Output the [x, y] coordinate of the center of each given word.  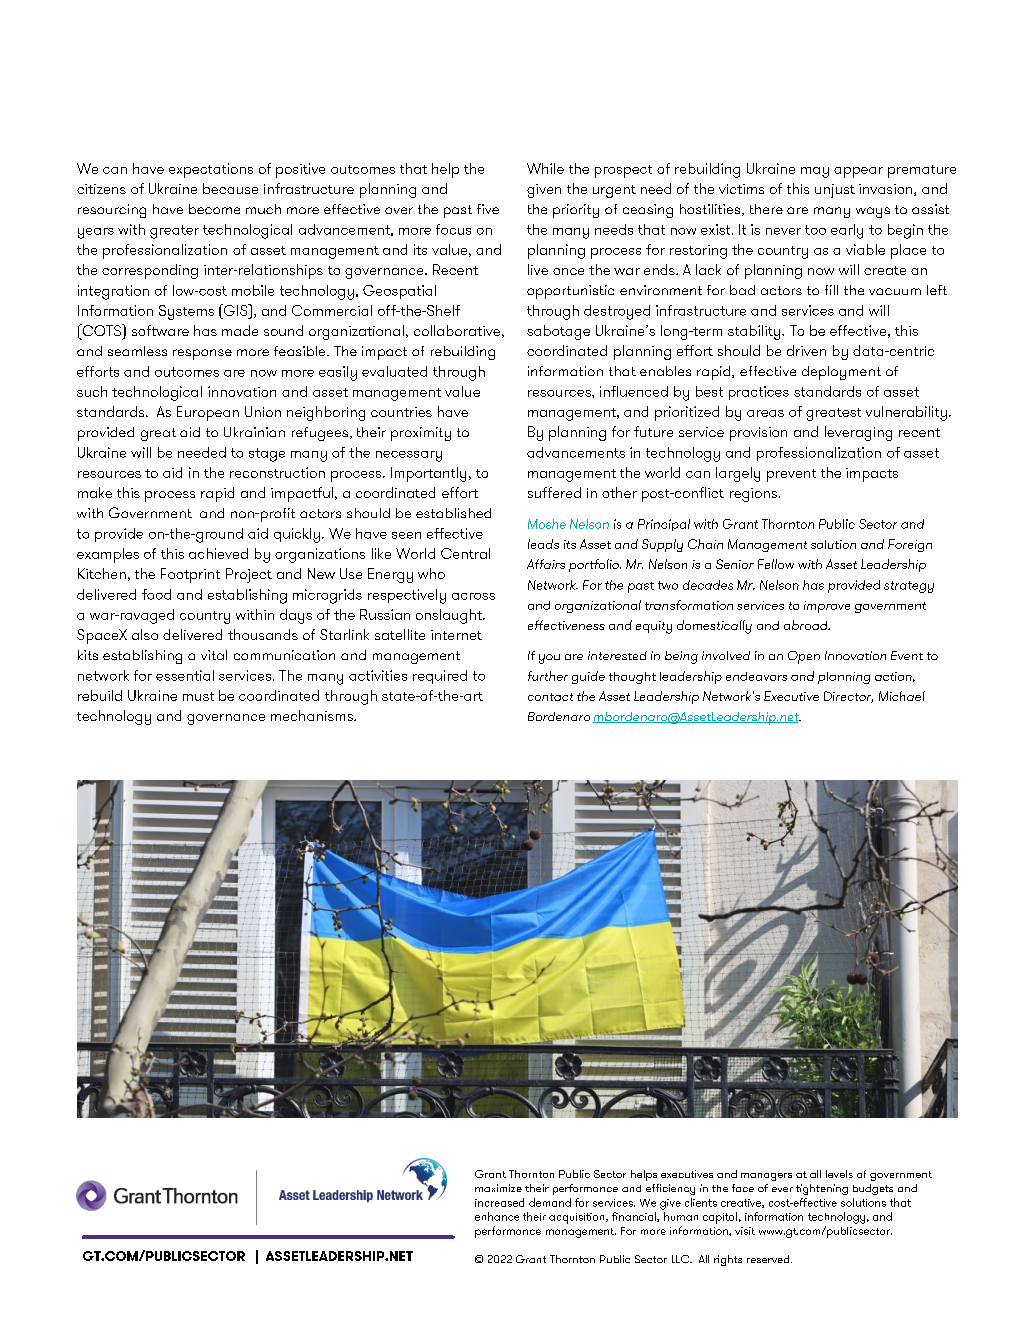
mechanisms [313, 715]
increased [499, 1202]
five [488, 209]
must [198, 696]
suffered [554, 492]
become [214, 209]
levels [839, 1174]
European [208, 413]
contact [550, 697]
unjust [835, 191]
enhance [497, 1216]
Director [848, 697]
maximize [498, 1188]
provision [758, 434]
